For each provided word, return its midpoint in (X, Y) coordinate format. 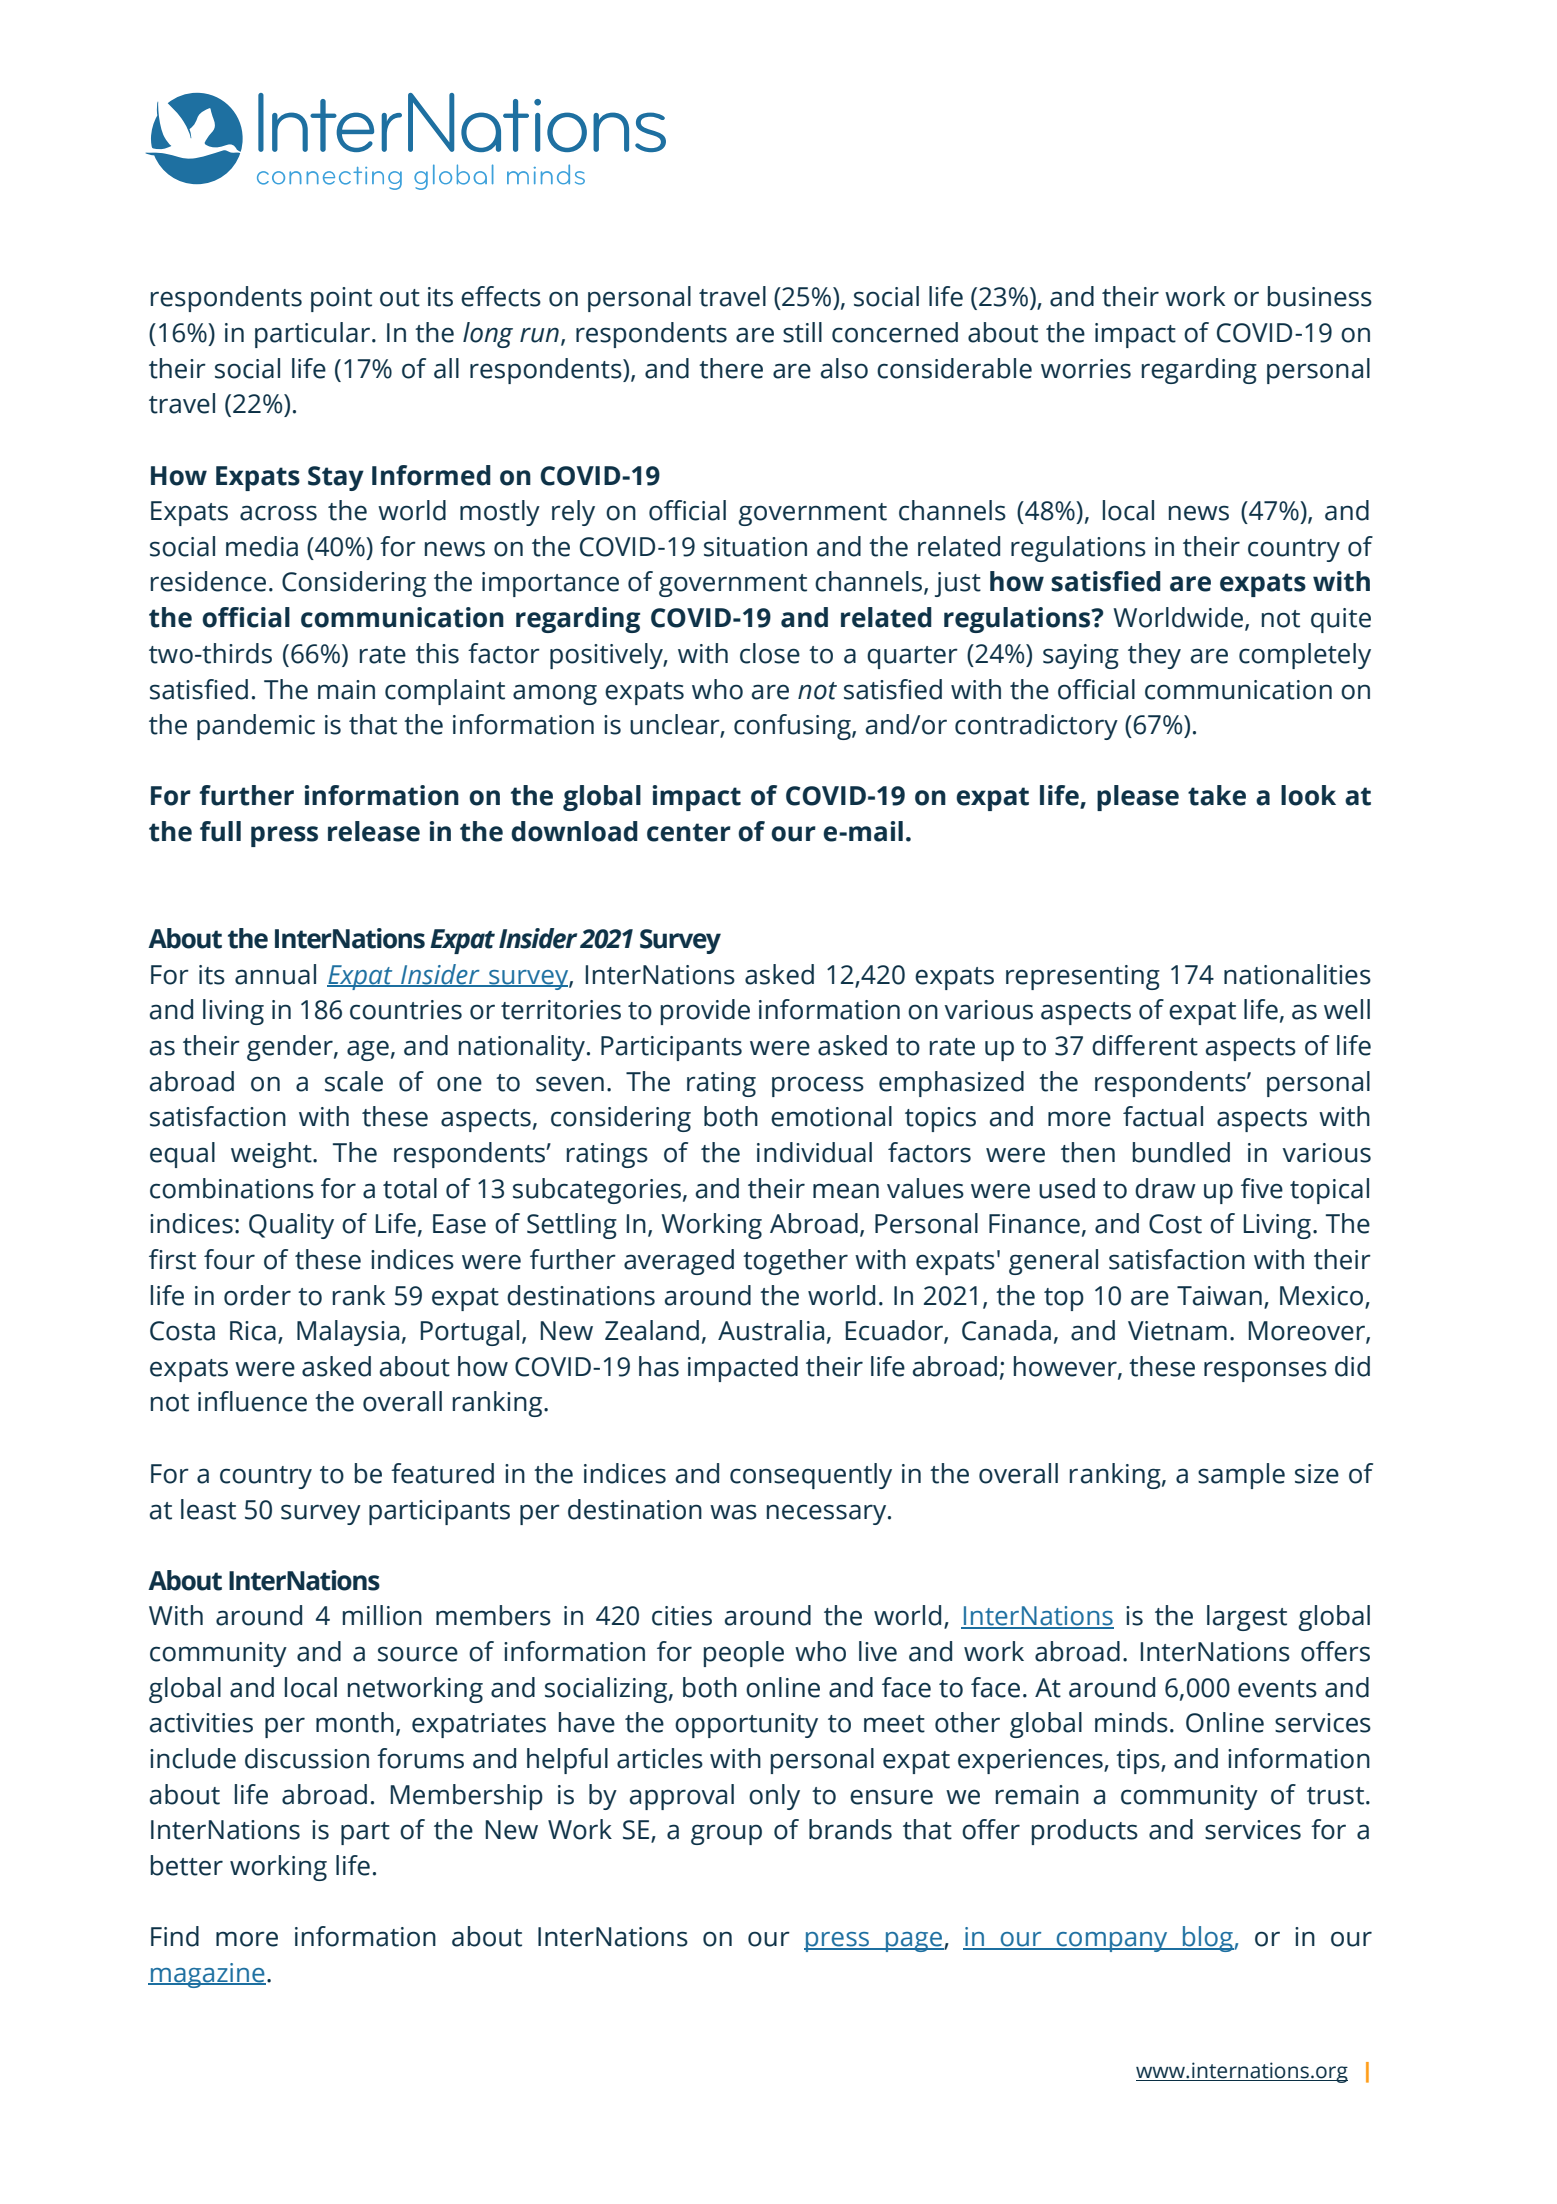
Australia (771, 1330)
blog (1208, 1939)
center (689, 832)
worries (1086, 369)
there (731, 368)
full (220, 831)
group (726, 1834)
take (1217, 795)
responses (1265, 1371)
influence (252, 1401)
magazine (207, 1975)
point (341, 299)
